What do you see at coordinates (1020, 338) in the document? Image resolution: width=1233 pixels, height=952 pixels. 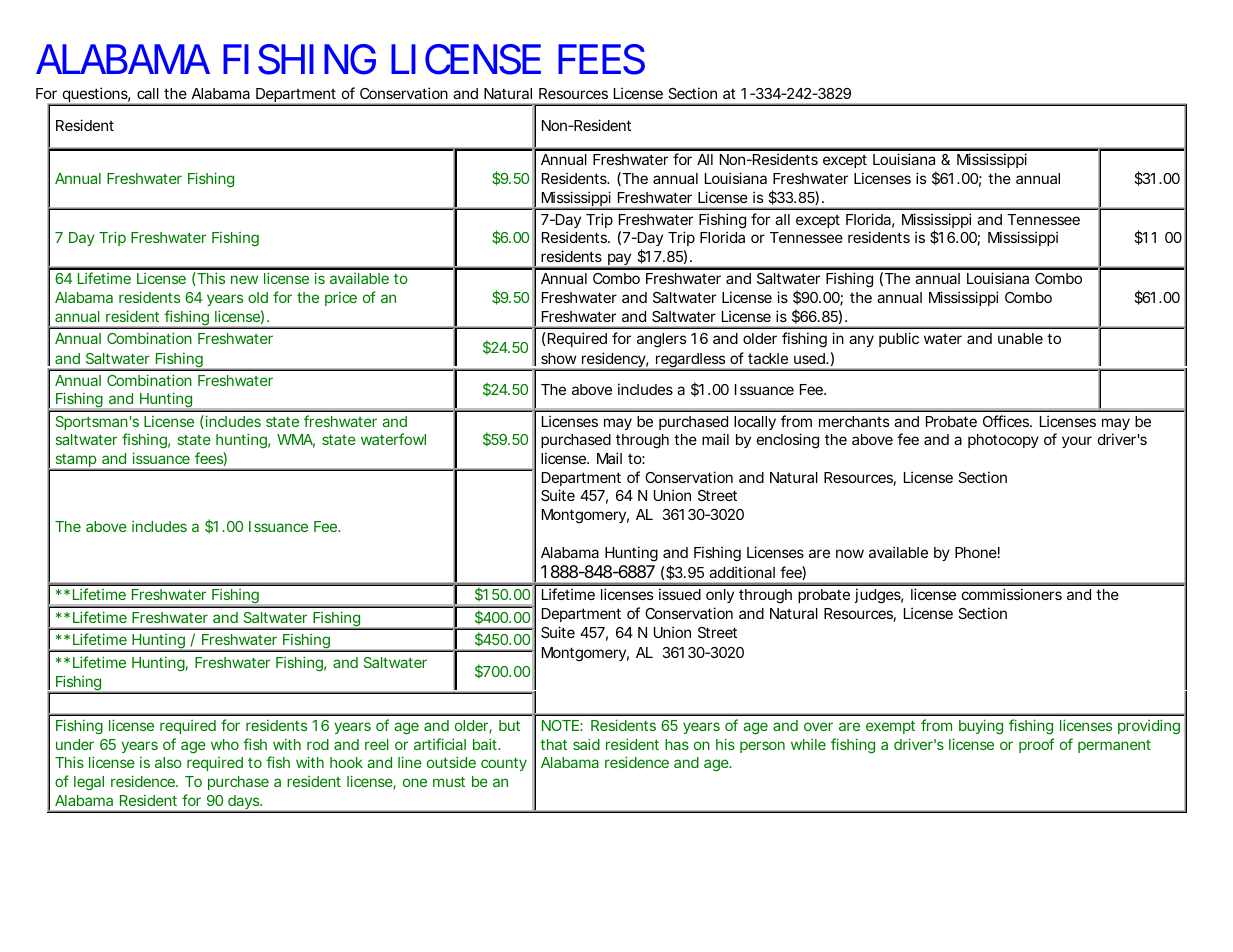 I see `unable` at bounding box center [1020, 338].
